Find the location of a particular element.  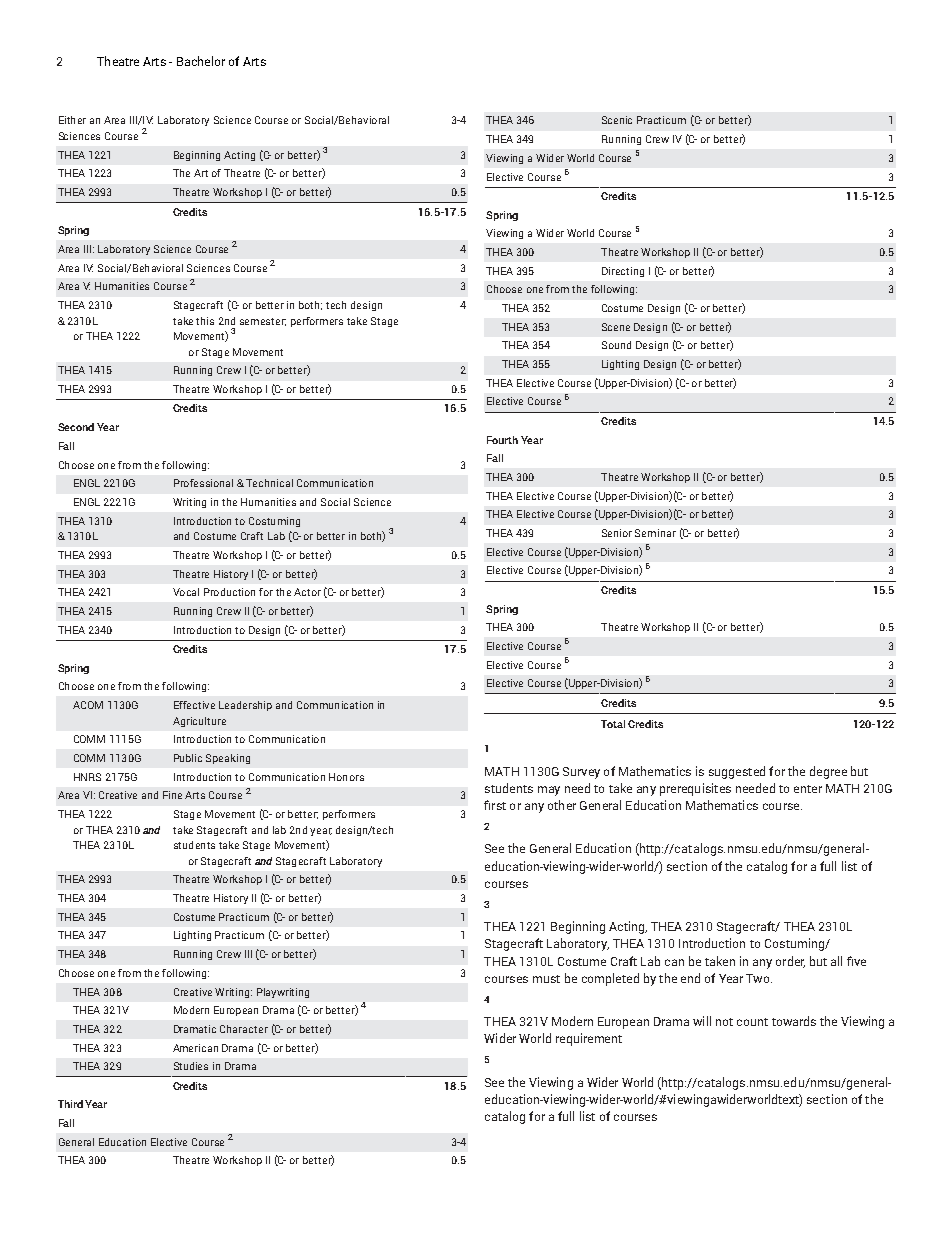

Scenic is located at coordinates (617, 120).
